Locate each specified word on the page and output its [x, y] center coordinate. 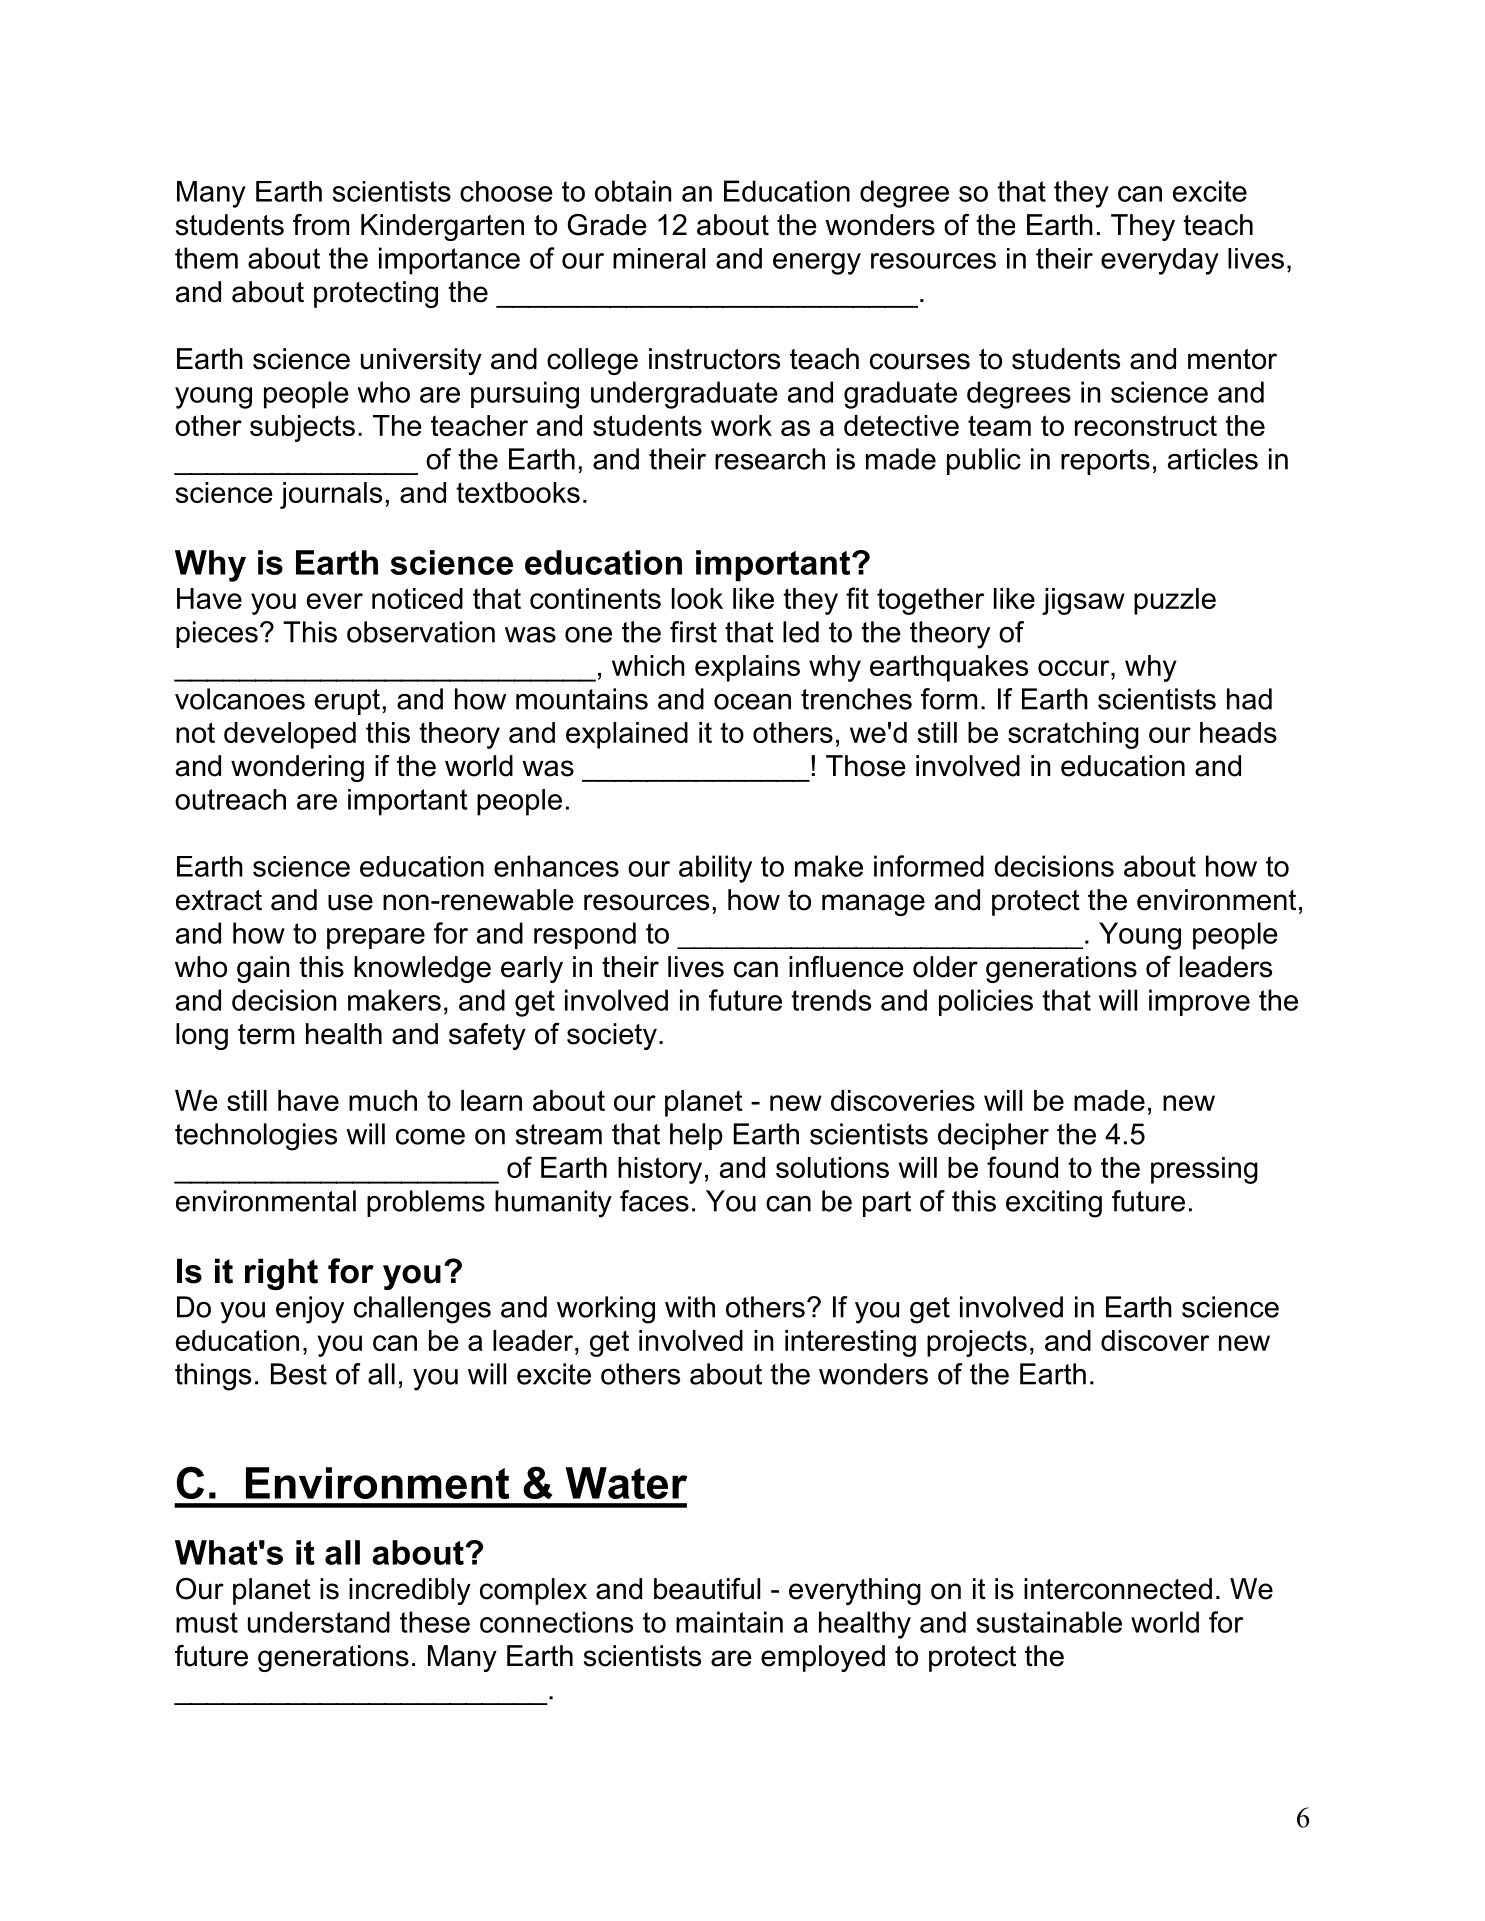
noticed [417, 598]
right [281, 1274]
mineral [659, 258]
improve [1199, 1002]
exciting [1054, 1204]
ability [715, 869]
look [697, 598]
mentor [1232, 359]
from [321, 225]
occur [1075, 668]
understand [319, 1622]
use [350, 902]
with [690, 1307]
